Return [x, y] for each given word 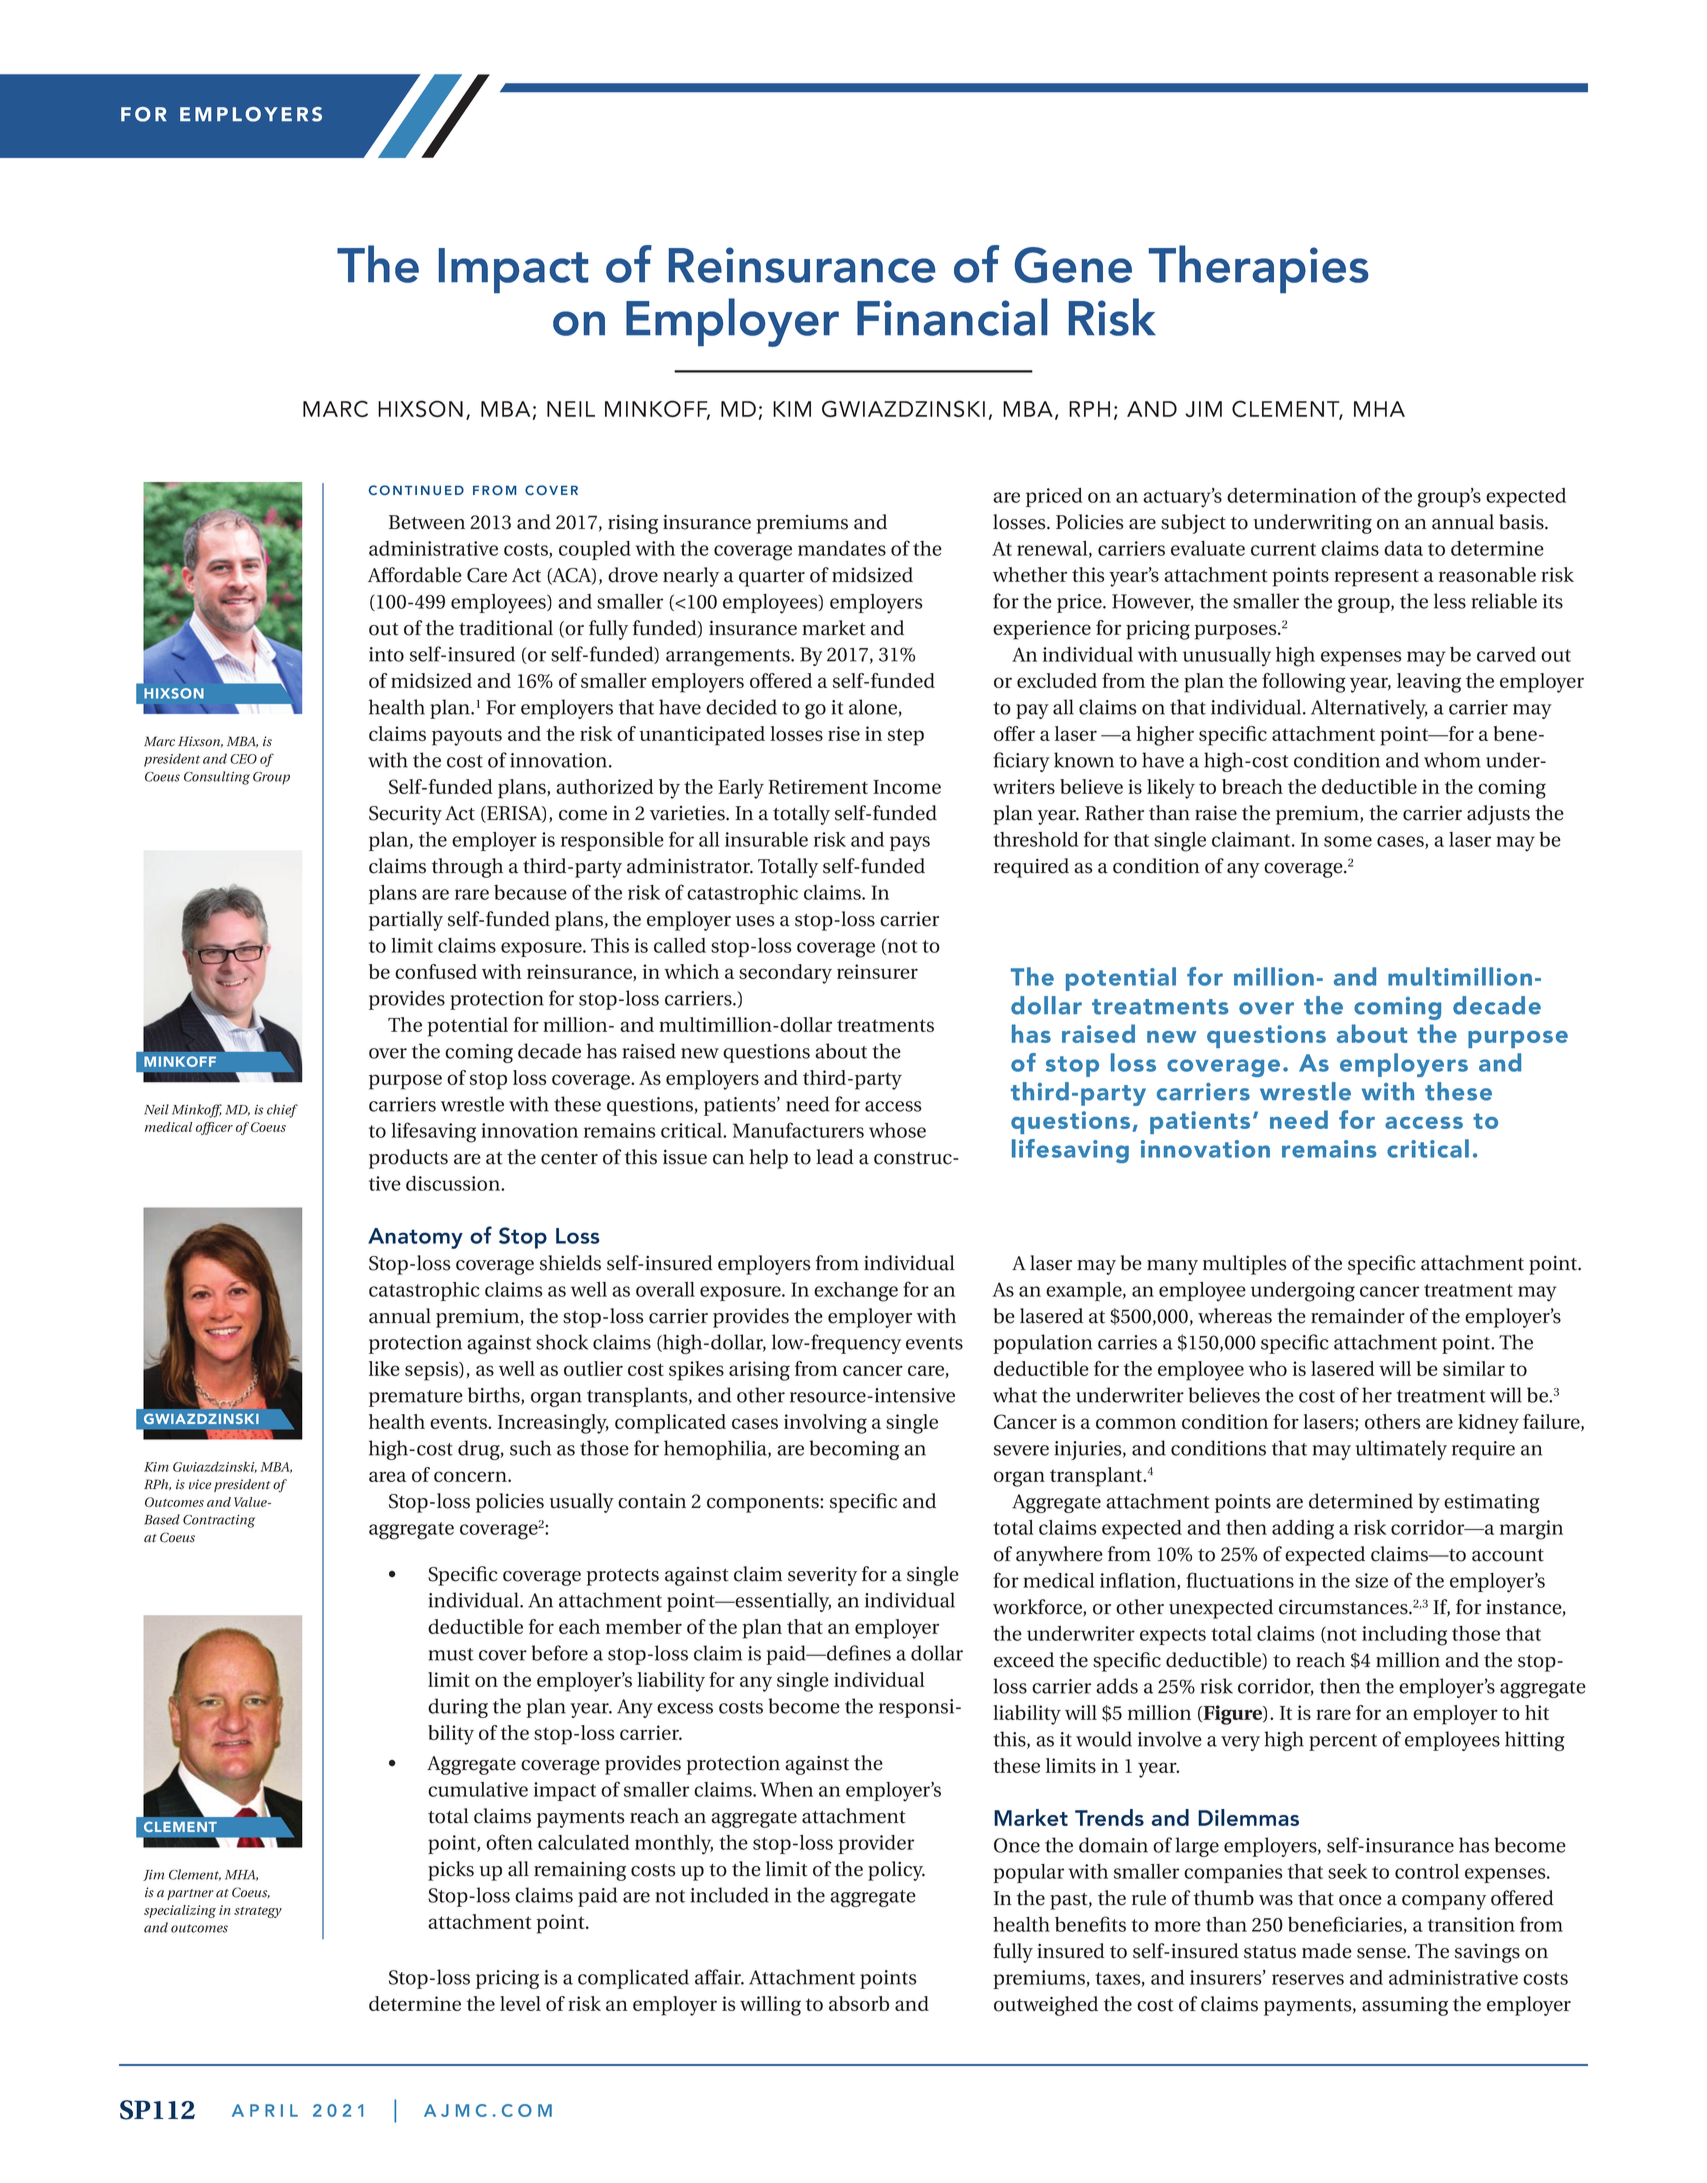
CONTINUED [416, 490]
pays [910, 844]
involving [825, 1424]
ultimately [1401, 1450]
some [1348, 841]
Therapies [1258, 269]
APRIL [265, 2110]
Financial [952, 317]
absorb [859, 2003]
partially [406, 921]
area [387, 1476]
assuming [1405, 2006]
